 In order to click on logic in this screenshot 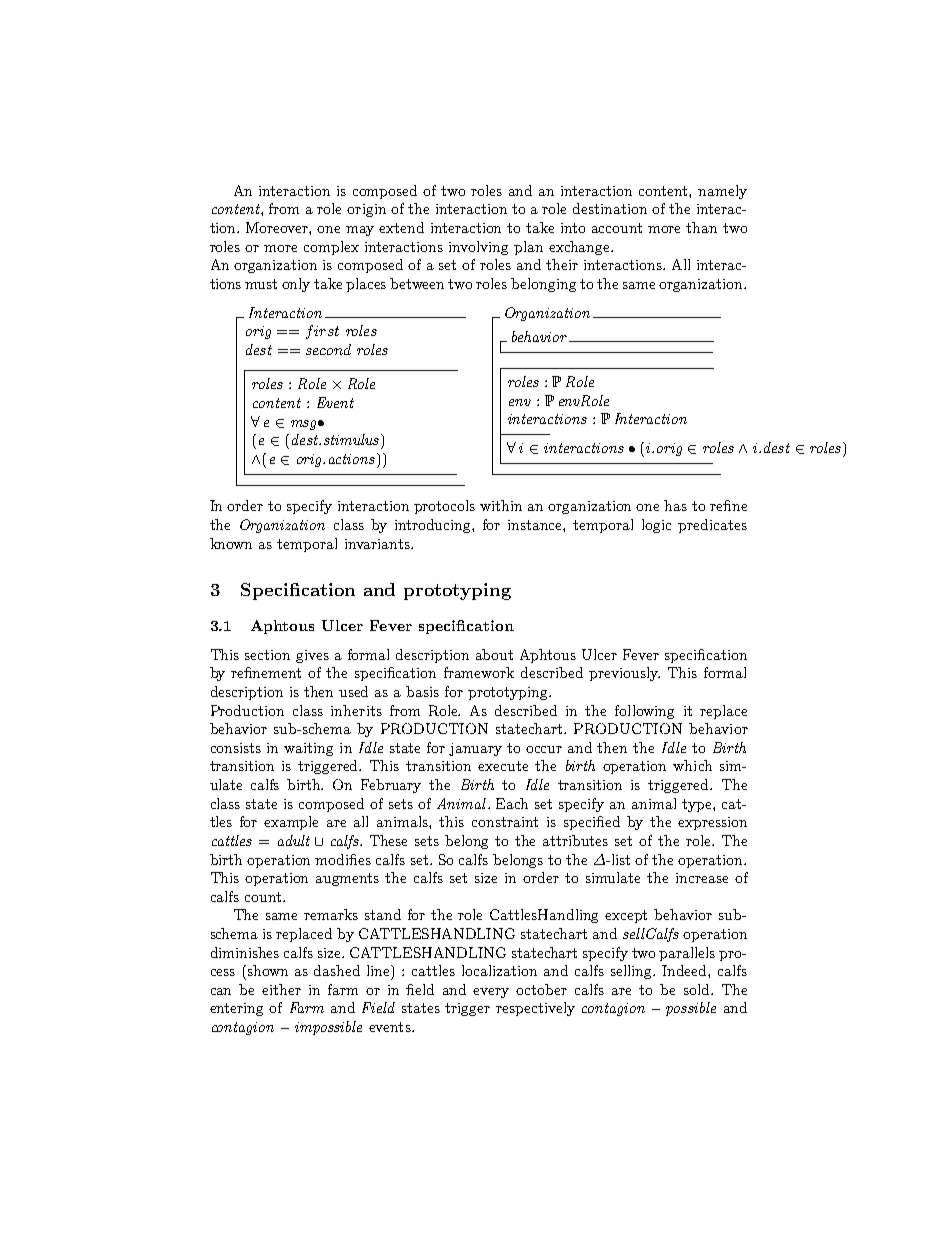, I will do `click(656, 526)`.
